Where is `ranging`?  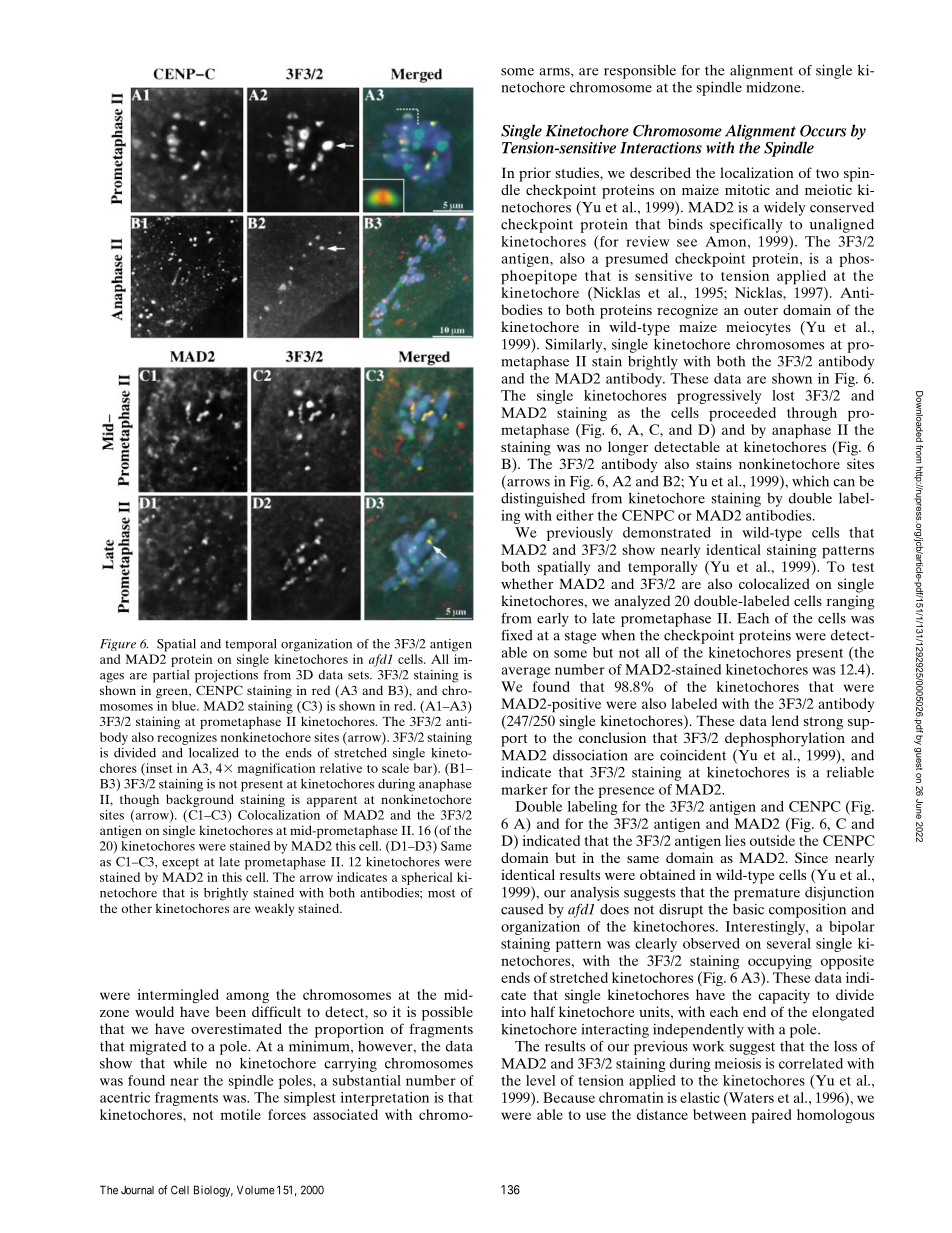
ranging is located at coordinates (851, 602).
